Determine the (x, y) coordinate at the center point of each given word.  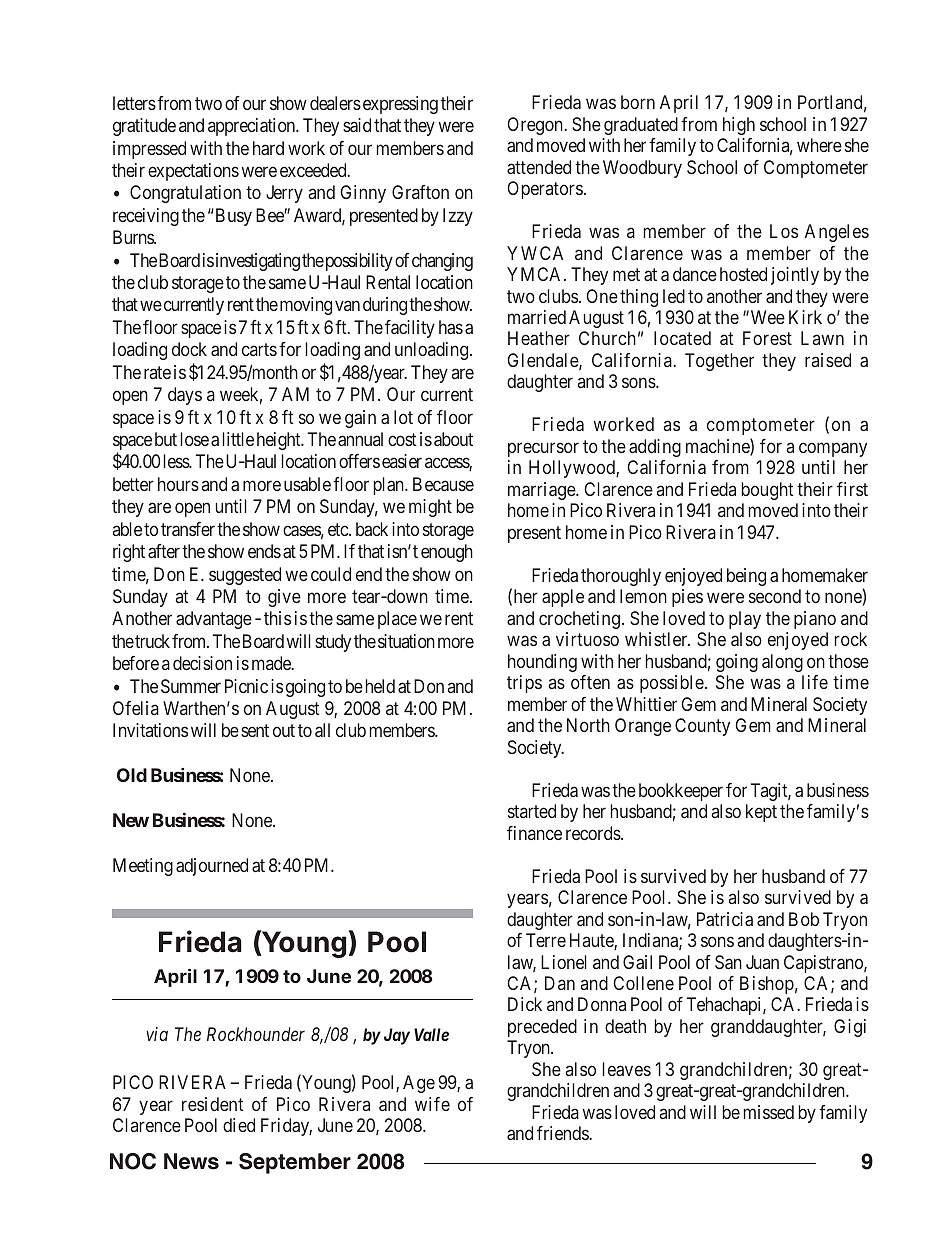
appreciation (253, 127)
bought (768, 491)
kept (761, 813)
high (739, 126)
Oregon (536, 126)
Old (132, 775)
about (453, 439)
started (532, 811)
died (239, 1125)
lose (195, 439)
